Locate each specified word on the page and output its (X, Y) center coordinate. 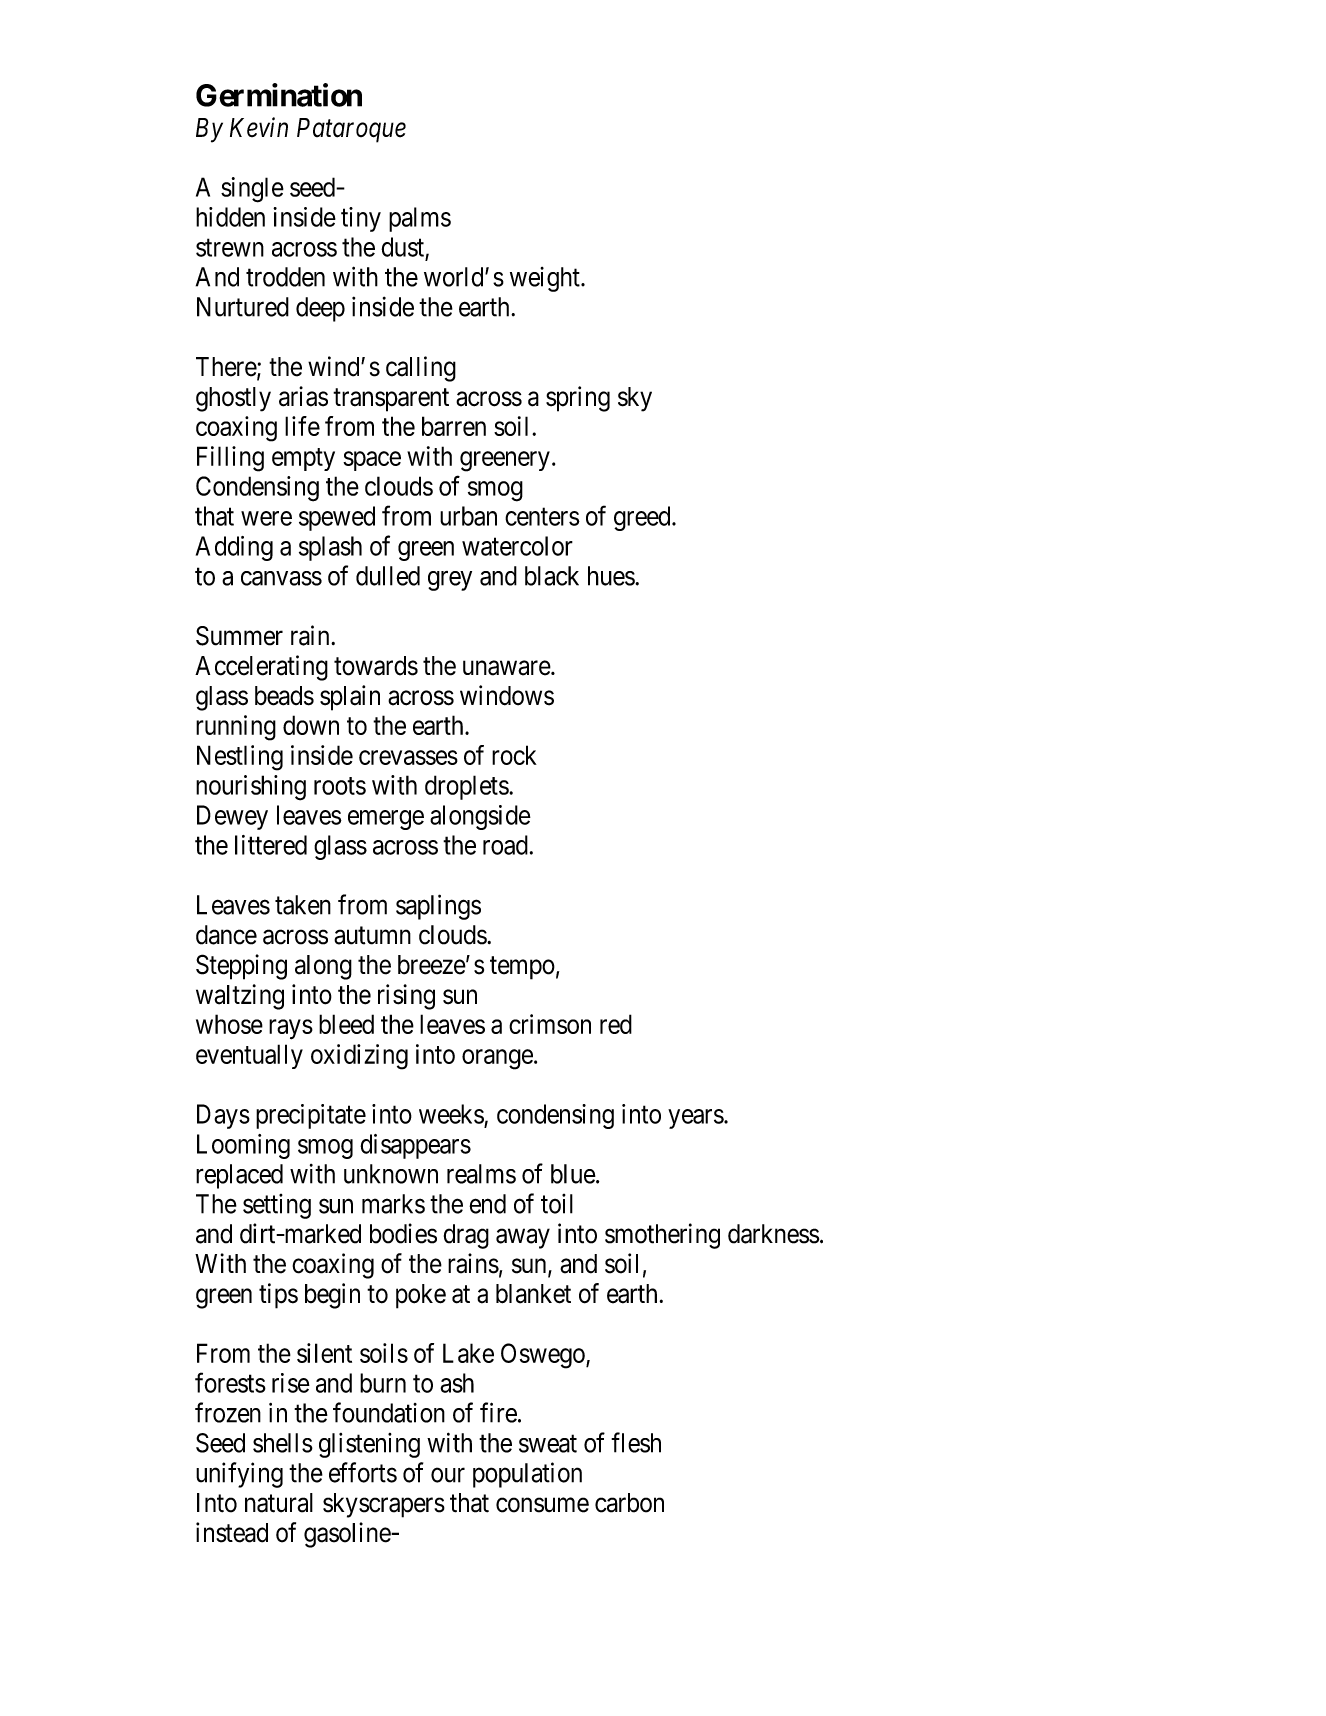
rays (291, 1029)
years (696, 1119)
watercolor (517, 546)
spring (578, 399)
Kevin (259, 127)
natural (279, 1503)
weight (546, 279)
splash (330, 548)
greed (643, 518)
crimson (550, 1024)
